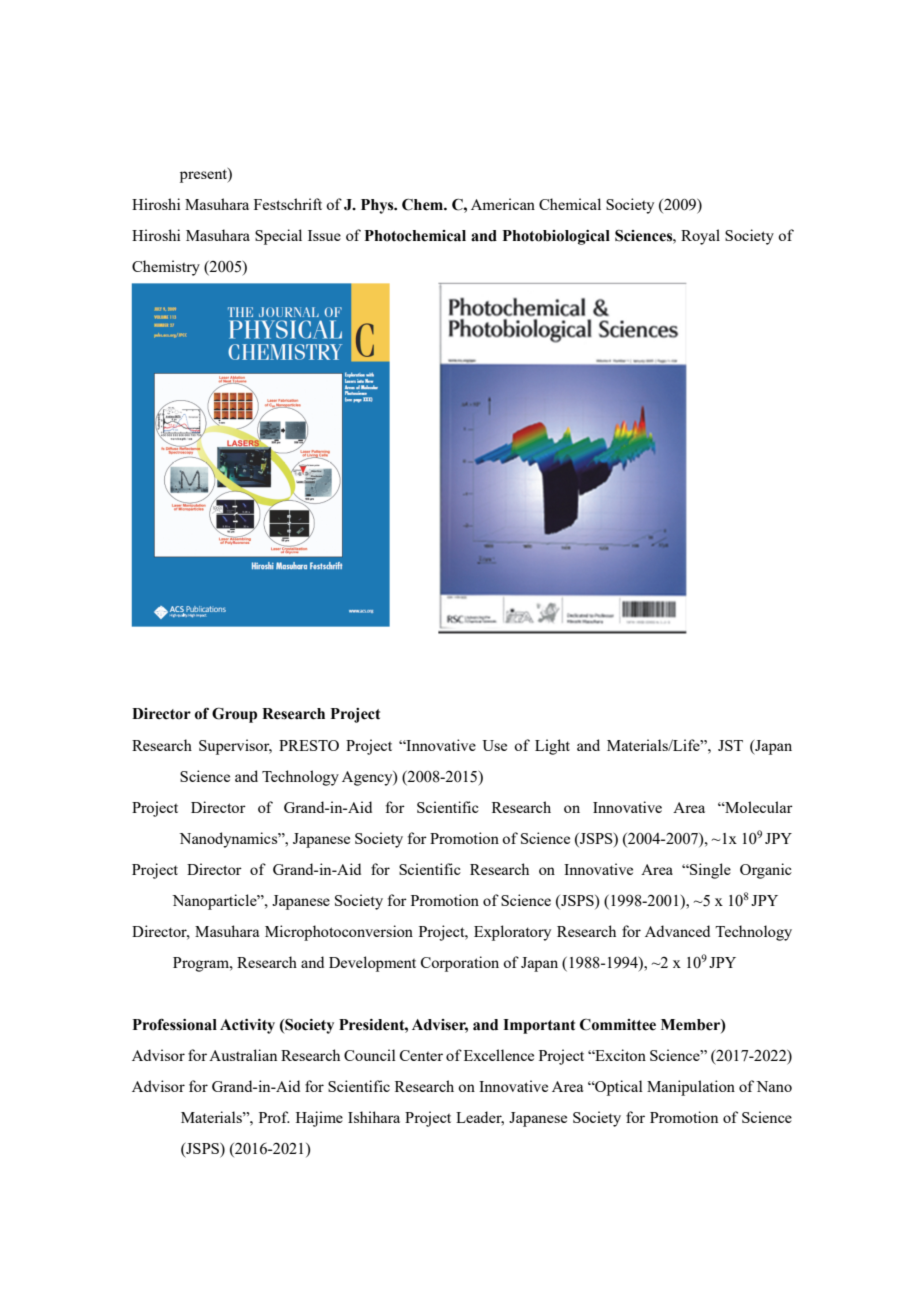 The image size is (924, 1308). I want to click on Royal, so click(700, 237).
